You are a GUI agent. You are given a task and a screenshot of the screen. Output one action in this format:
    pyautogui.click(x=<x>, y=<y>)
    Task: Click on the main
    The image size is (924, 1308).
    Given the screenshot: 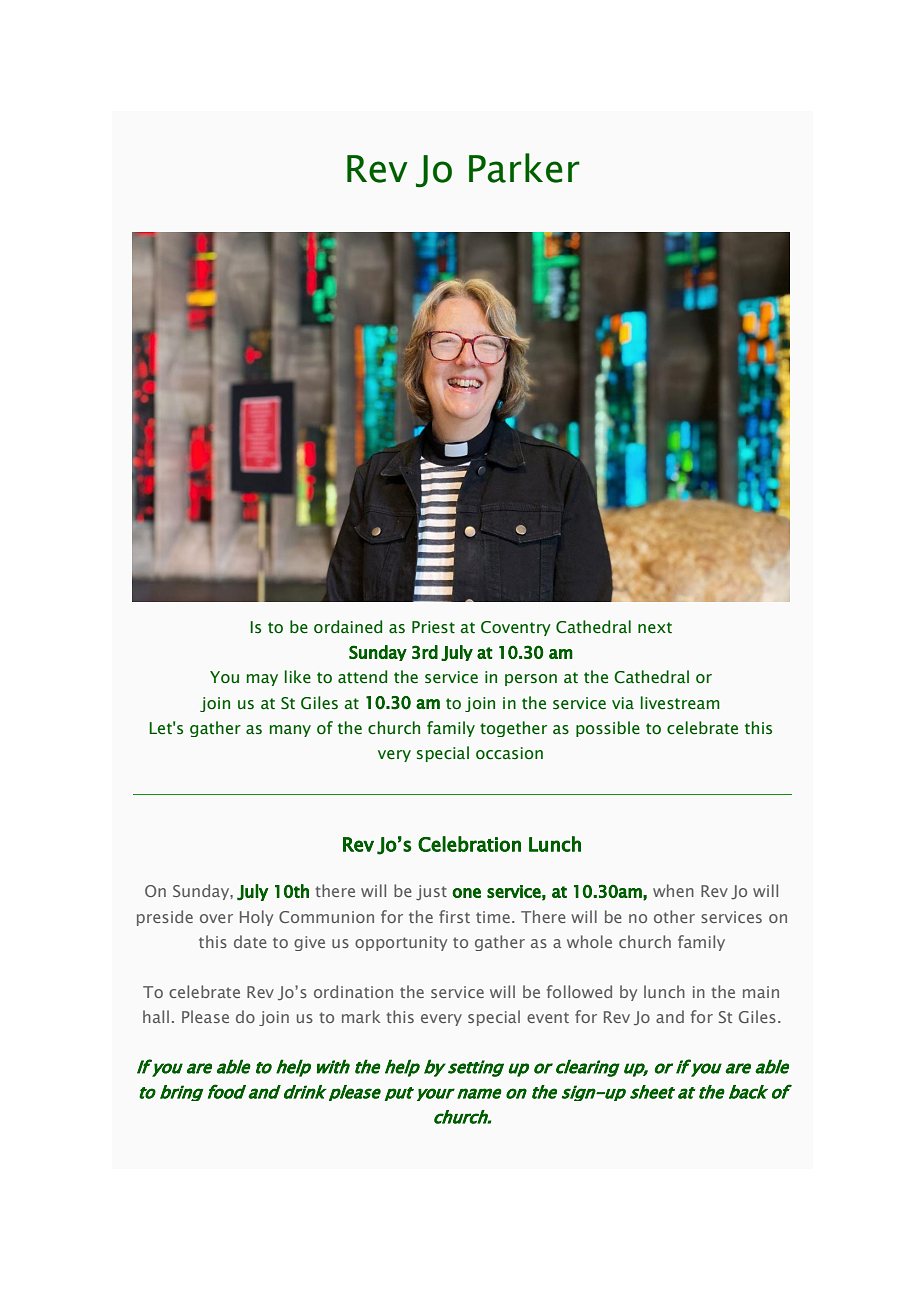 What is the action you would take?
    pyautogui.click(x=761, y=992)
